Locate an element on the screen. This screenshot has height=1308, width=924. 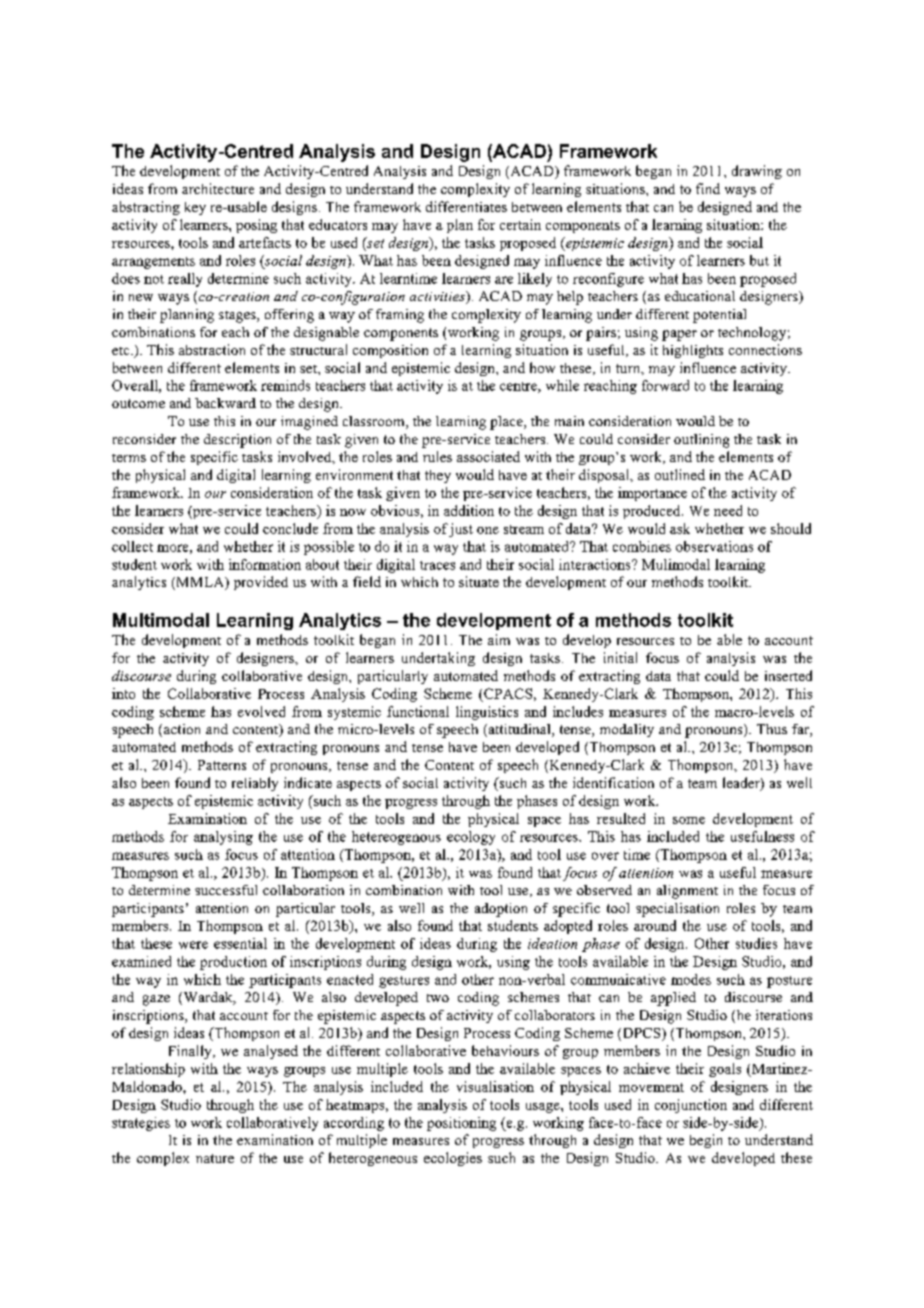
certain is located at coordinates (520, 224).
